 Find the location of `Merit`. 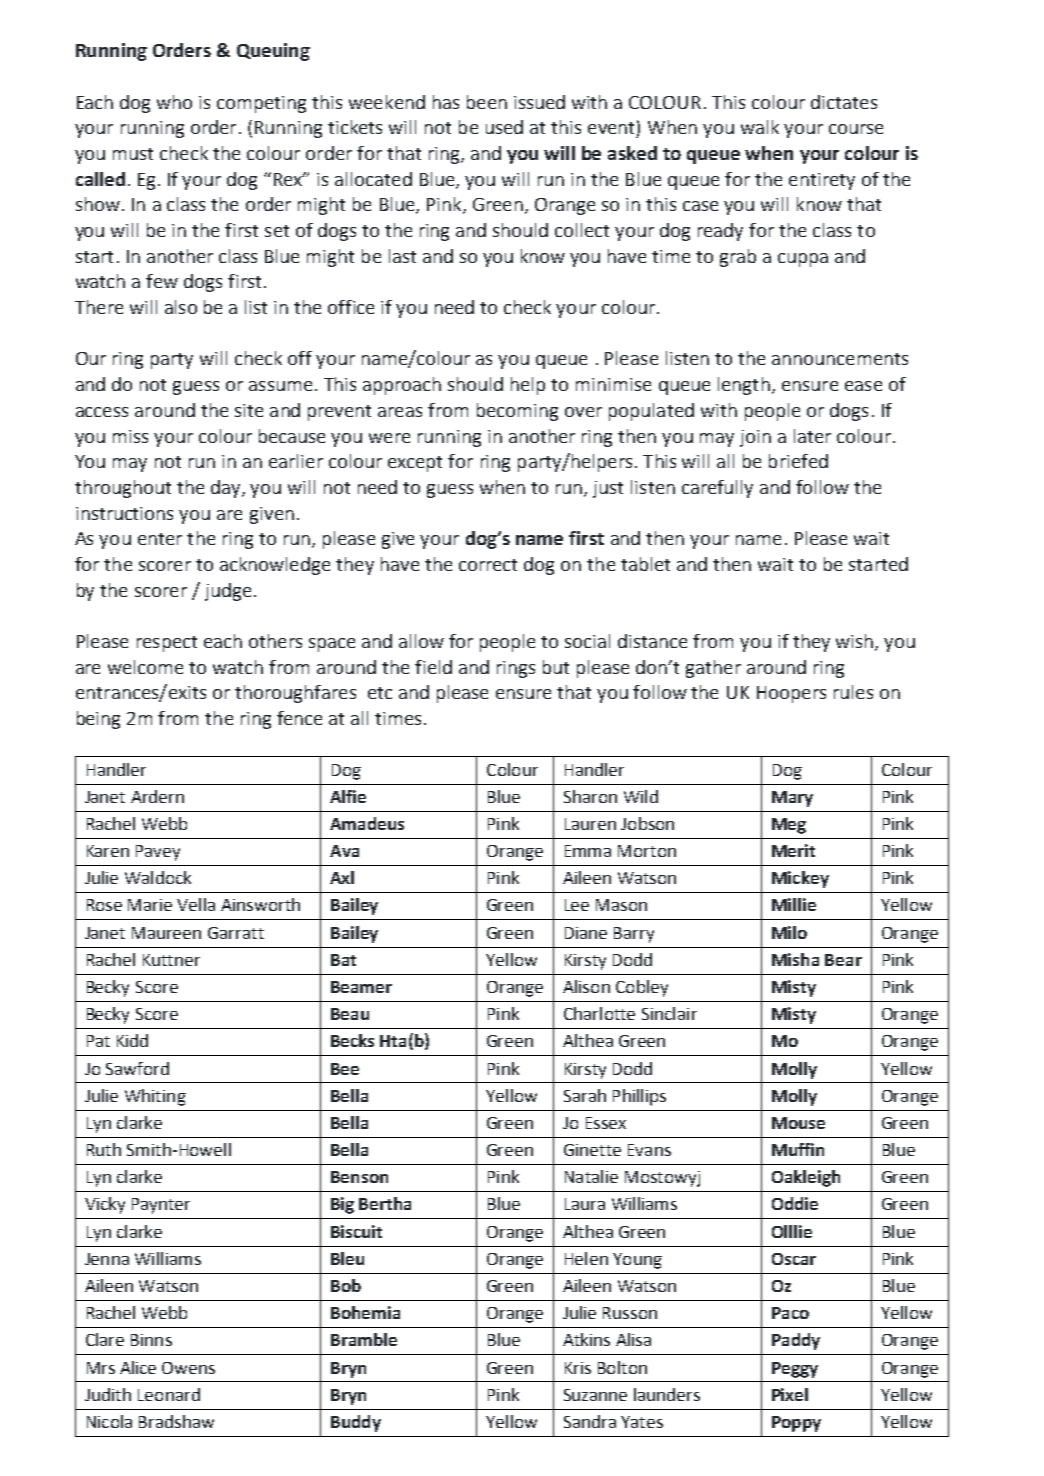

Merit is located at coordinates (793, 850).
